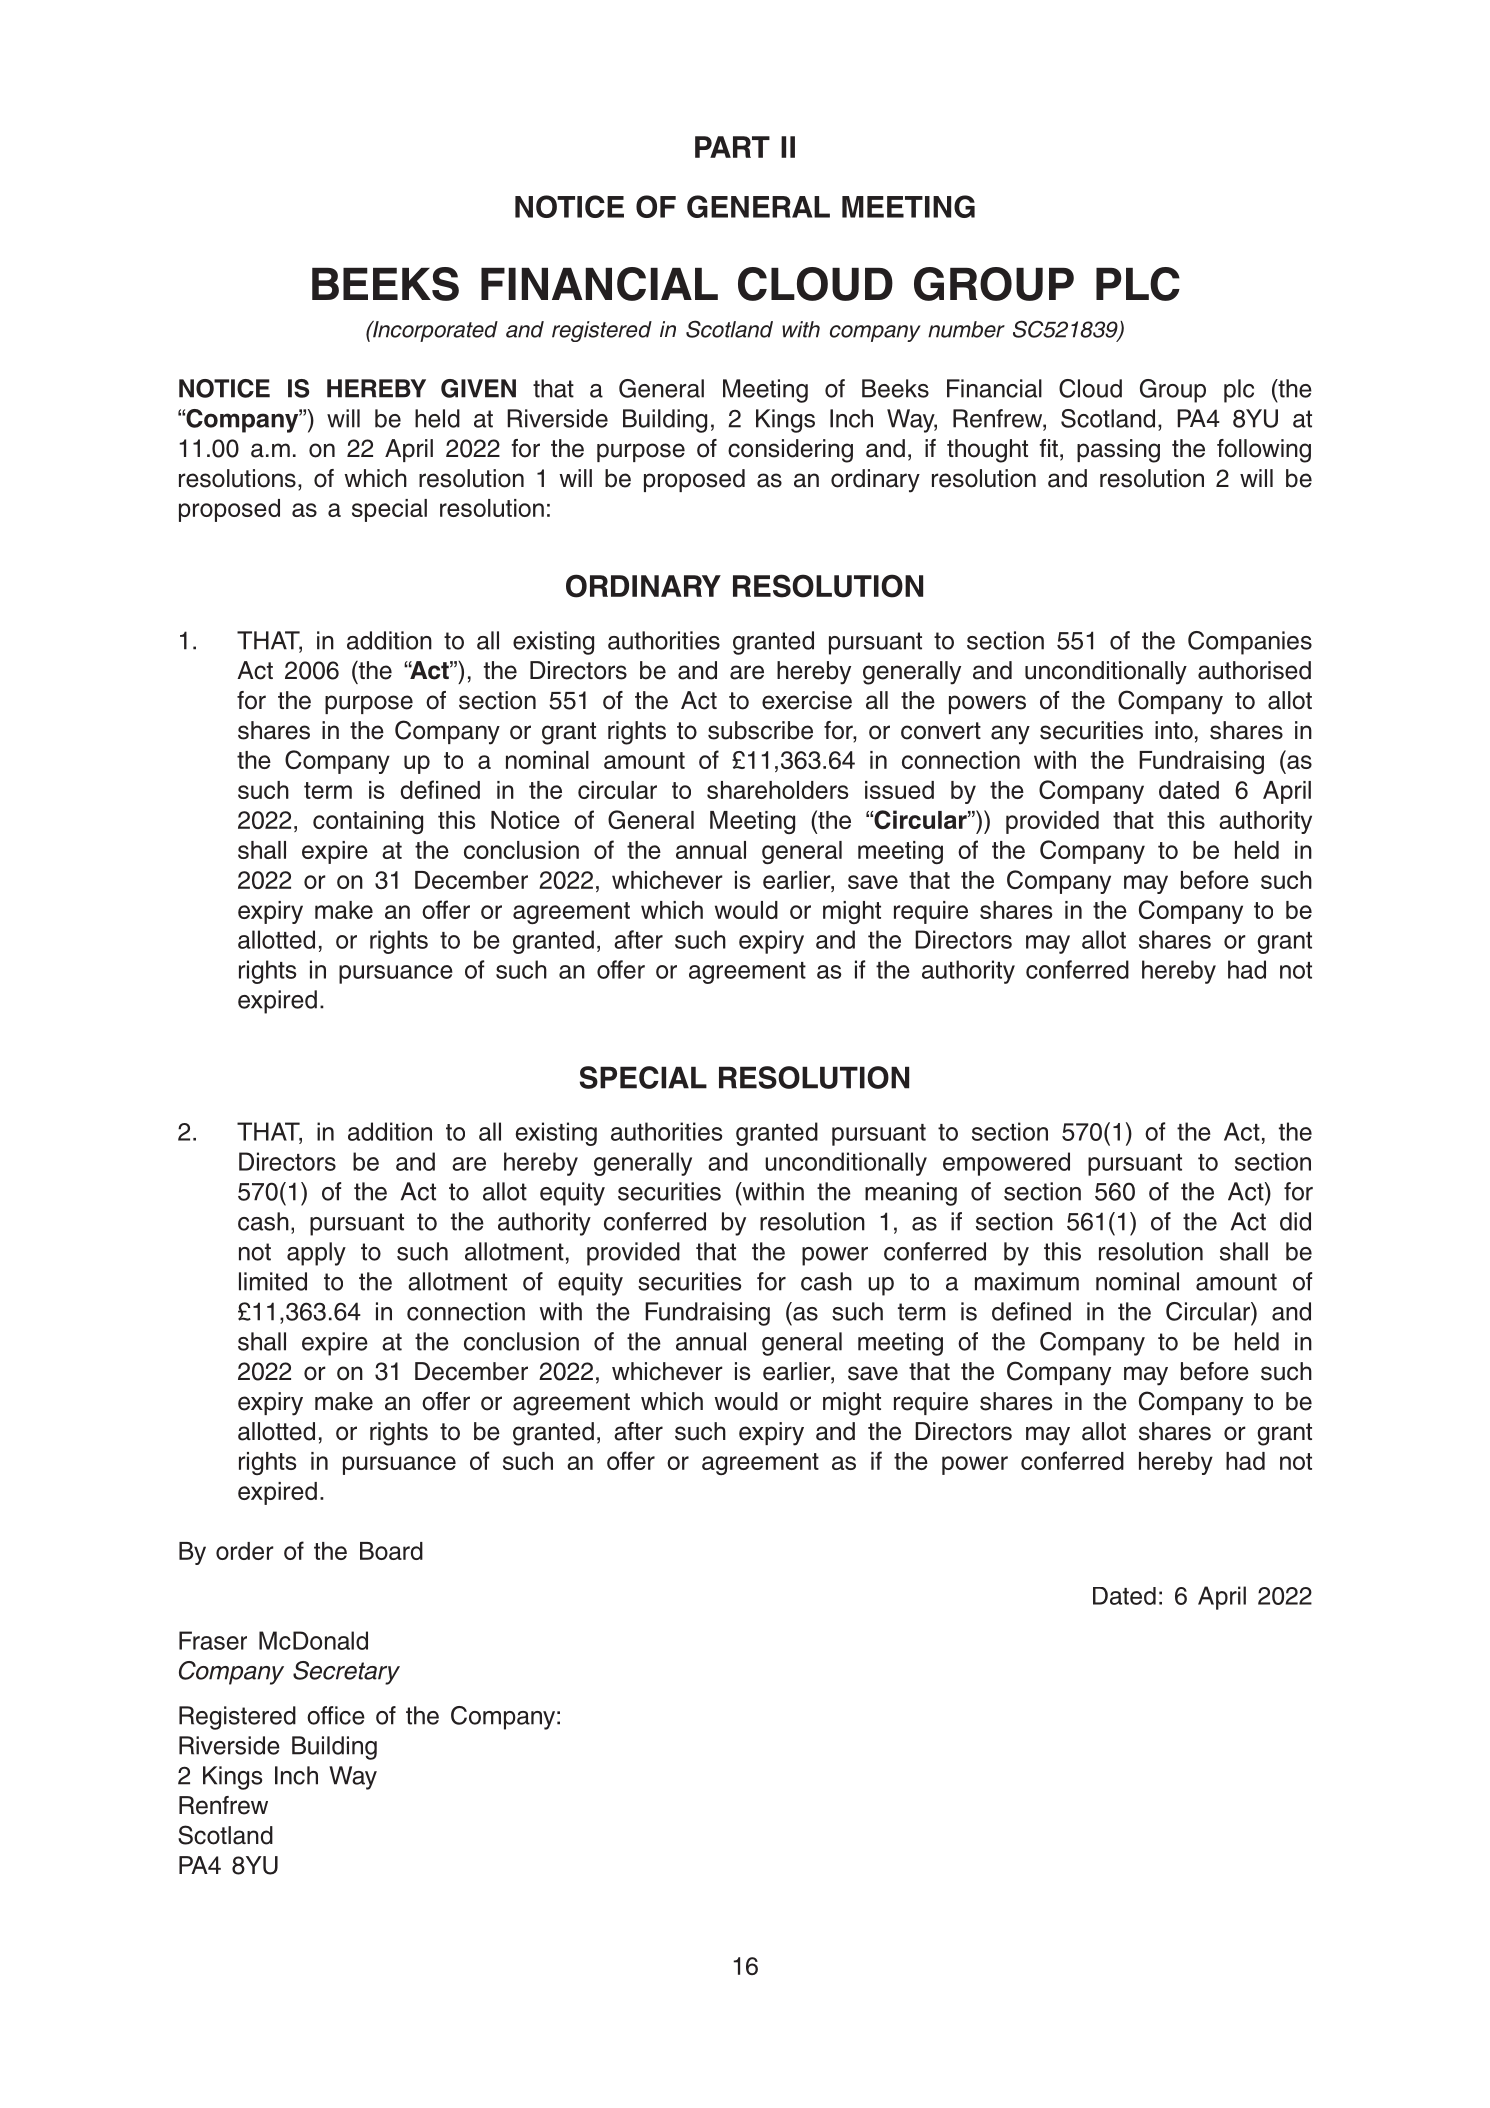 The image size is (1490, 2108). Describe the element at coordinates (777, 790) in the screenshot. I see `shareholders` at that location.
